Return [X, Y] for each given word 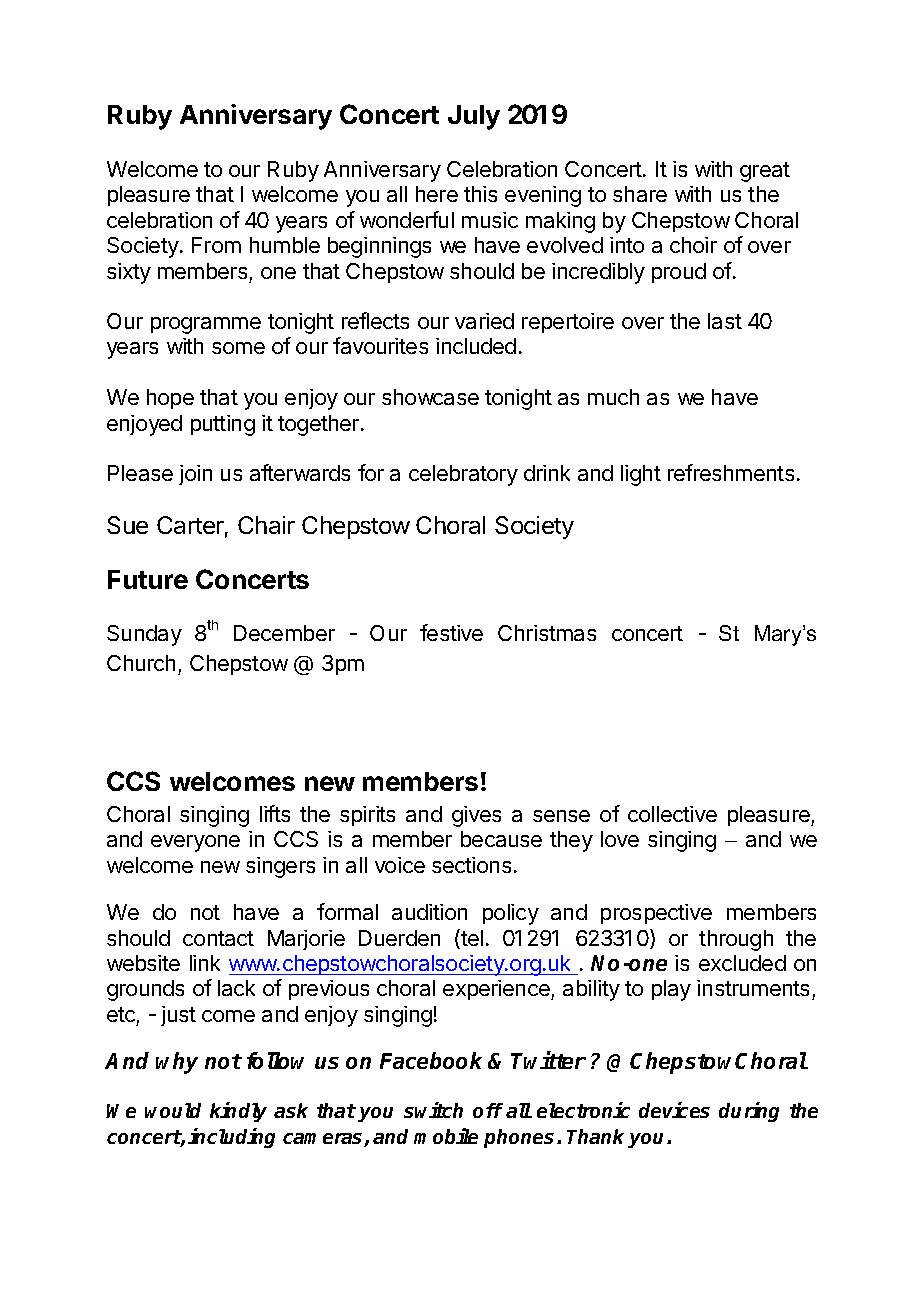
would [173, 1110]
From [216, 245]
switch [433, 1110]
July [474, 117]
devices [674, 1110]
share [640, 194]
